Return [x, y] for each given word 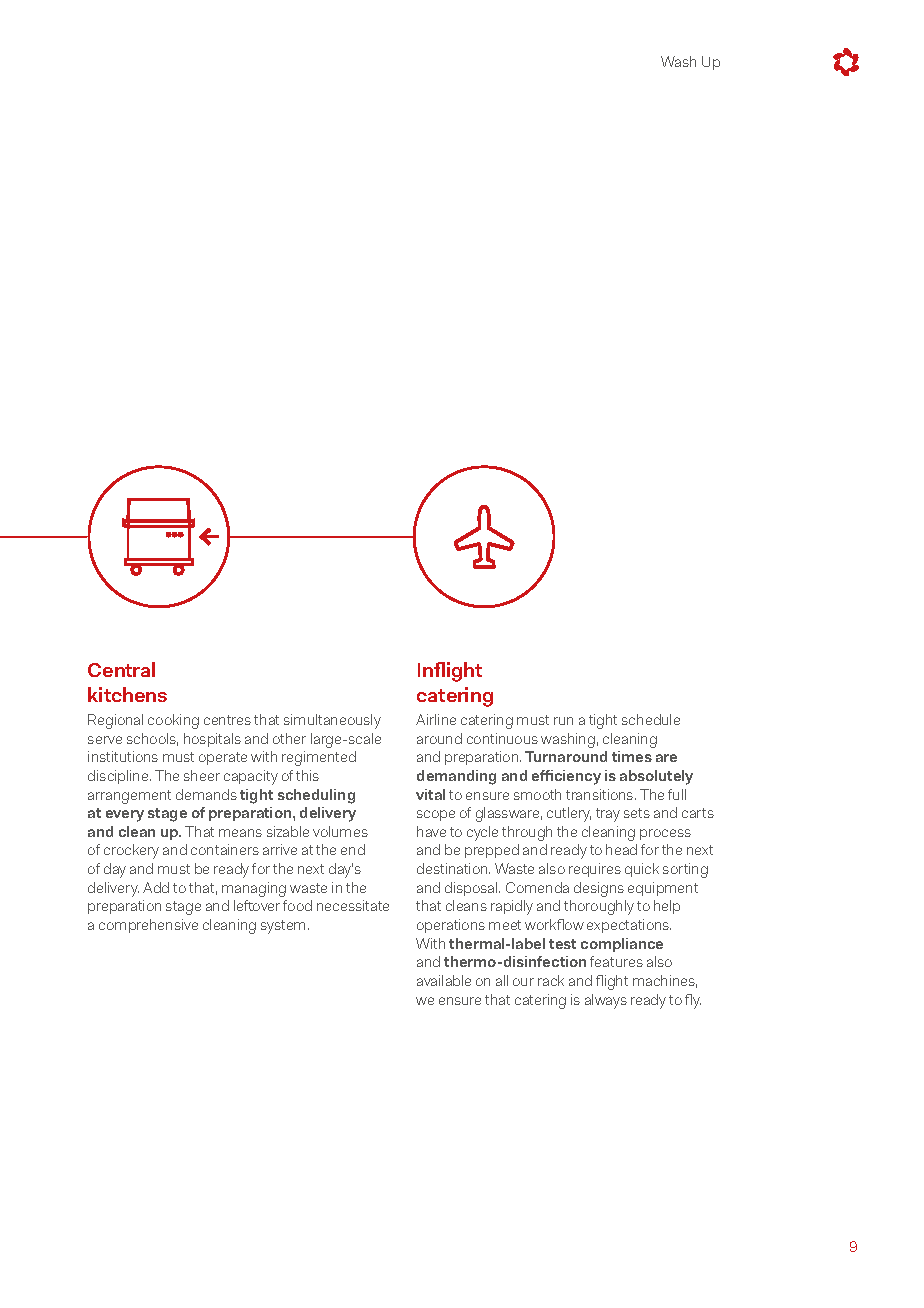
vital [430, 794]
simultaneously [332, 721]
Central [121, 669]
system [285, 927]
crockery [131, 851]
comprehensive [148, 926]
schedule [651, 719]
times [632, 756]
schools [152, 739]
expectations [629, 926]
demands [206, 794]
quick [642, 870]
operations [451, 926]
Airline [436, 719]
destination [453, 868]
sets [637, 813]
